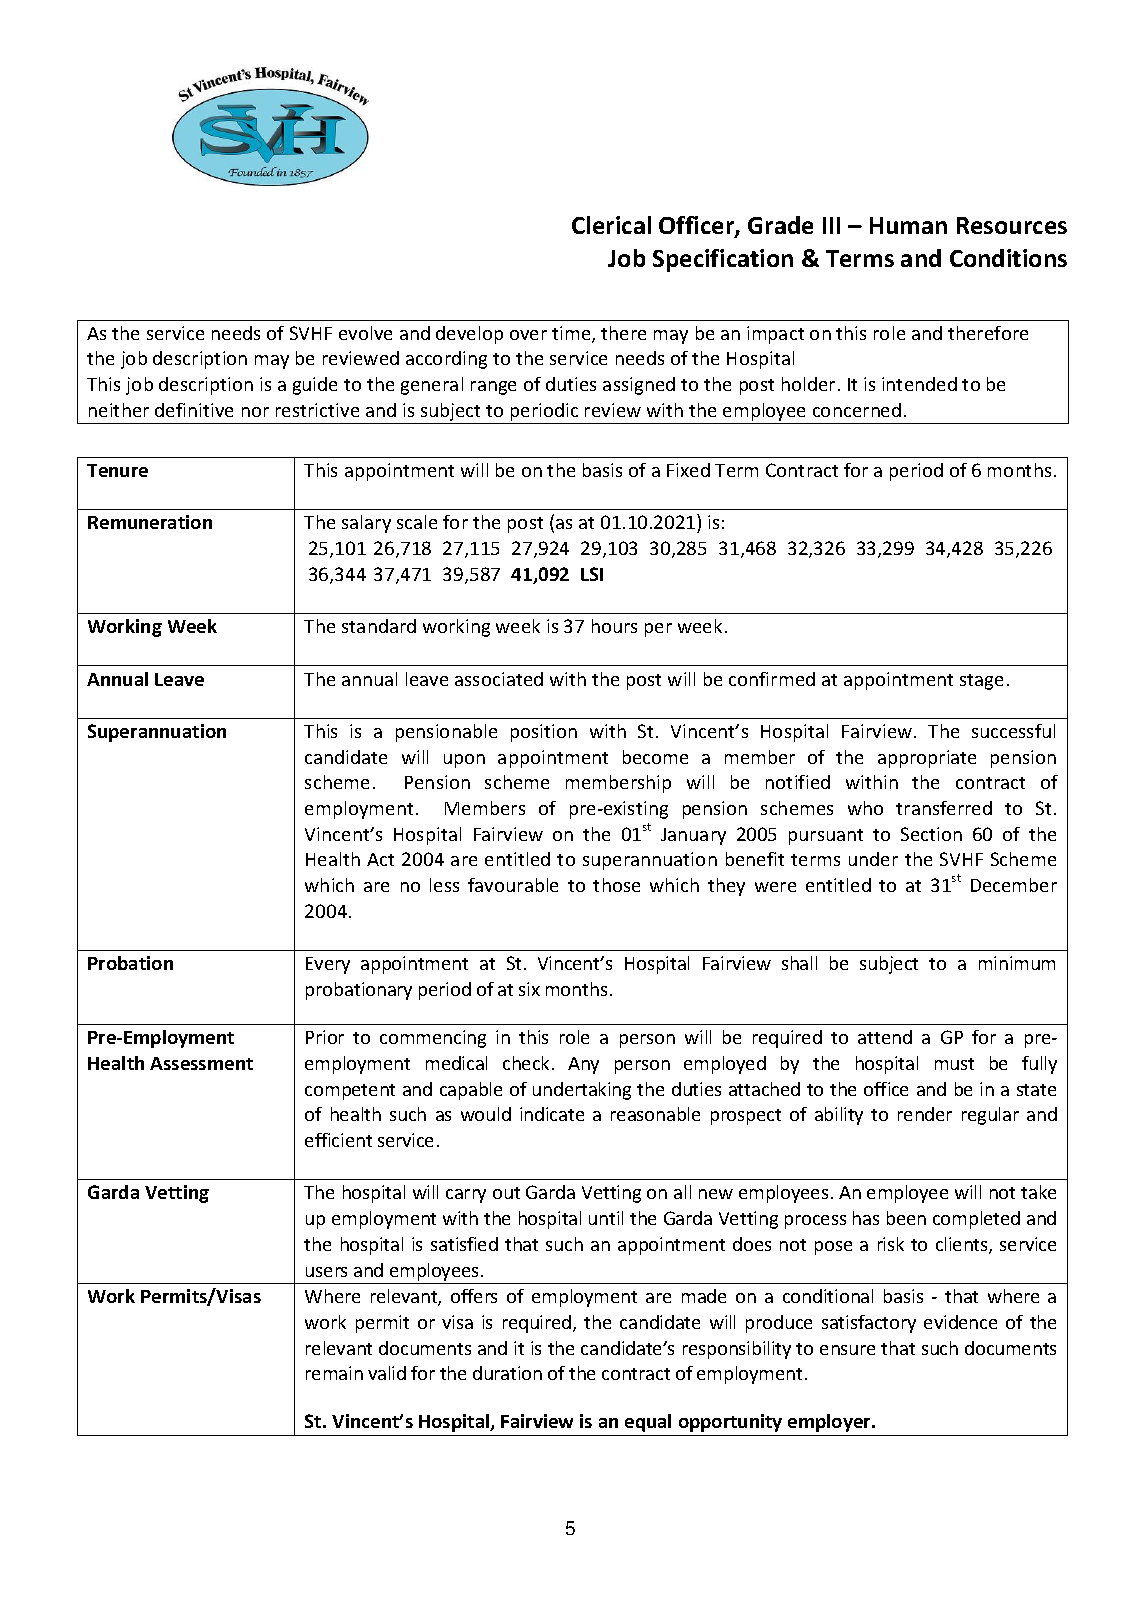  I want to click on those, so click(616, 885).
